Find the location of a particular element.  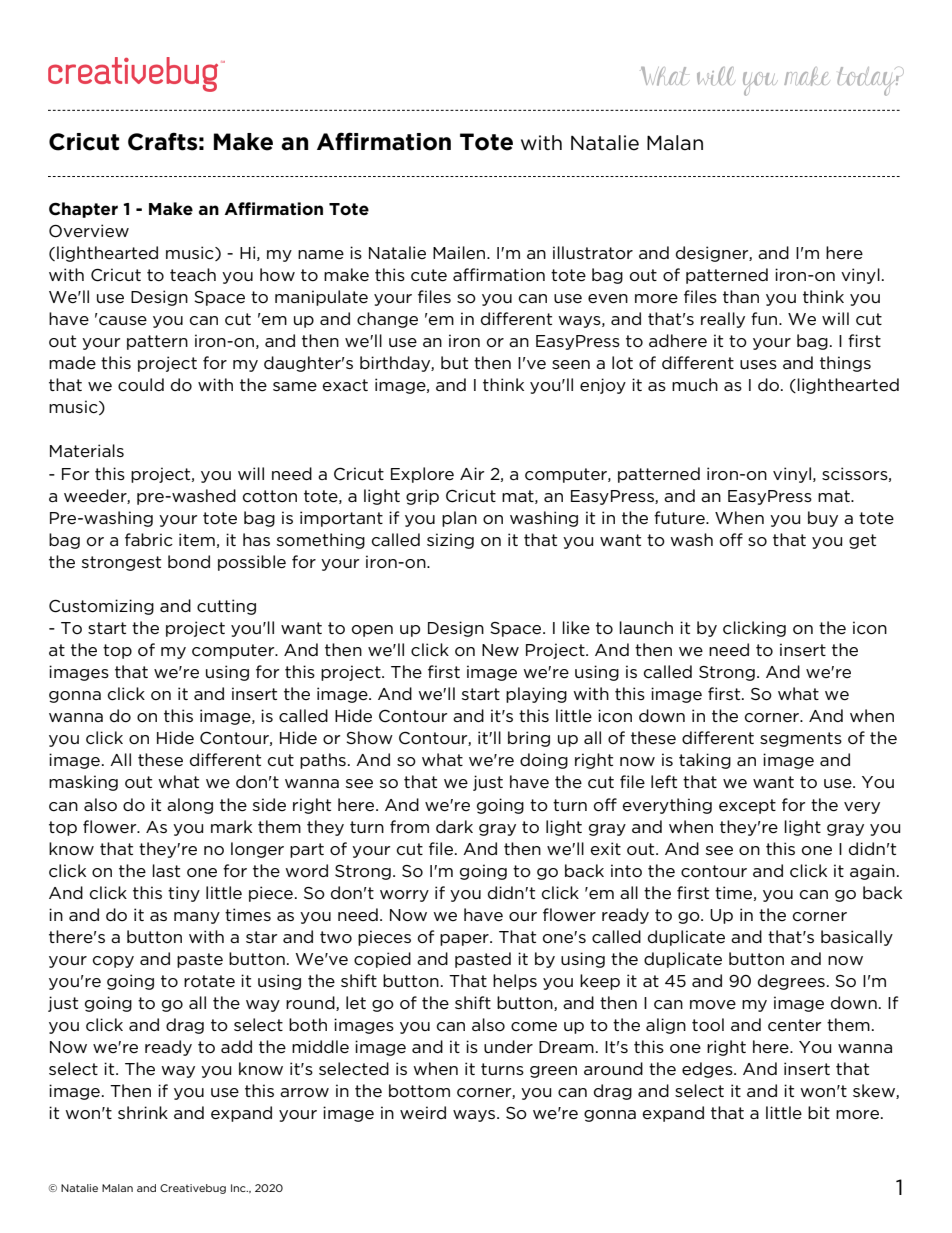

than is located at coordinates (741, 296).
